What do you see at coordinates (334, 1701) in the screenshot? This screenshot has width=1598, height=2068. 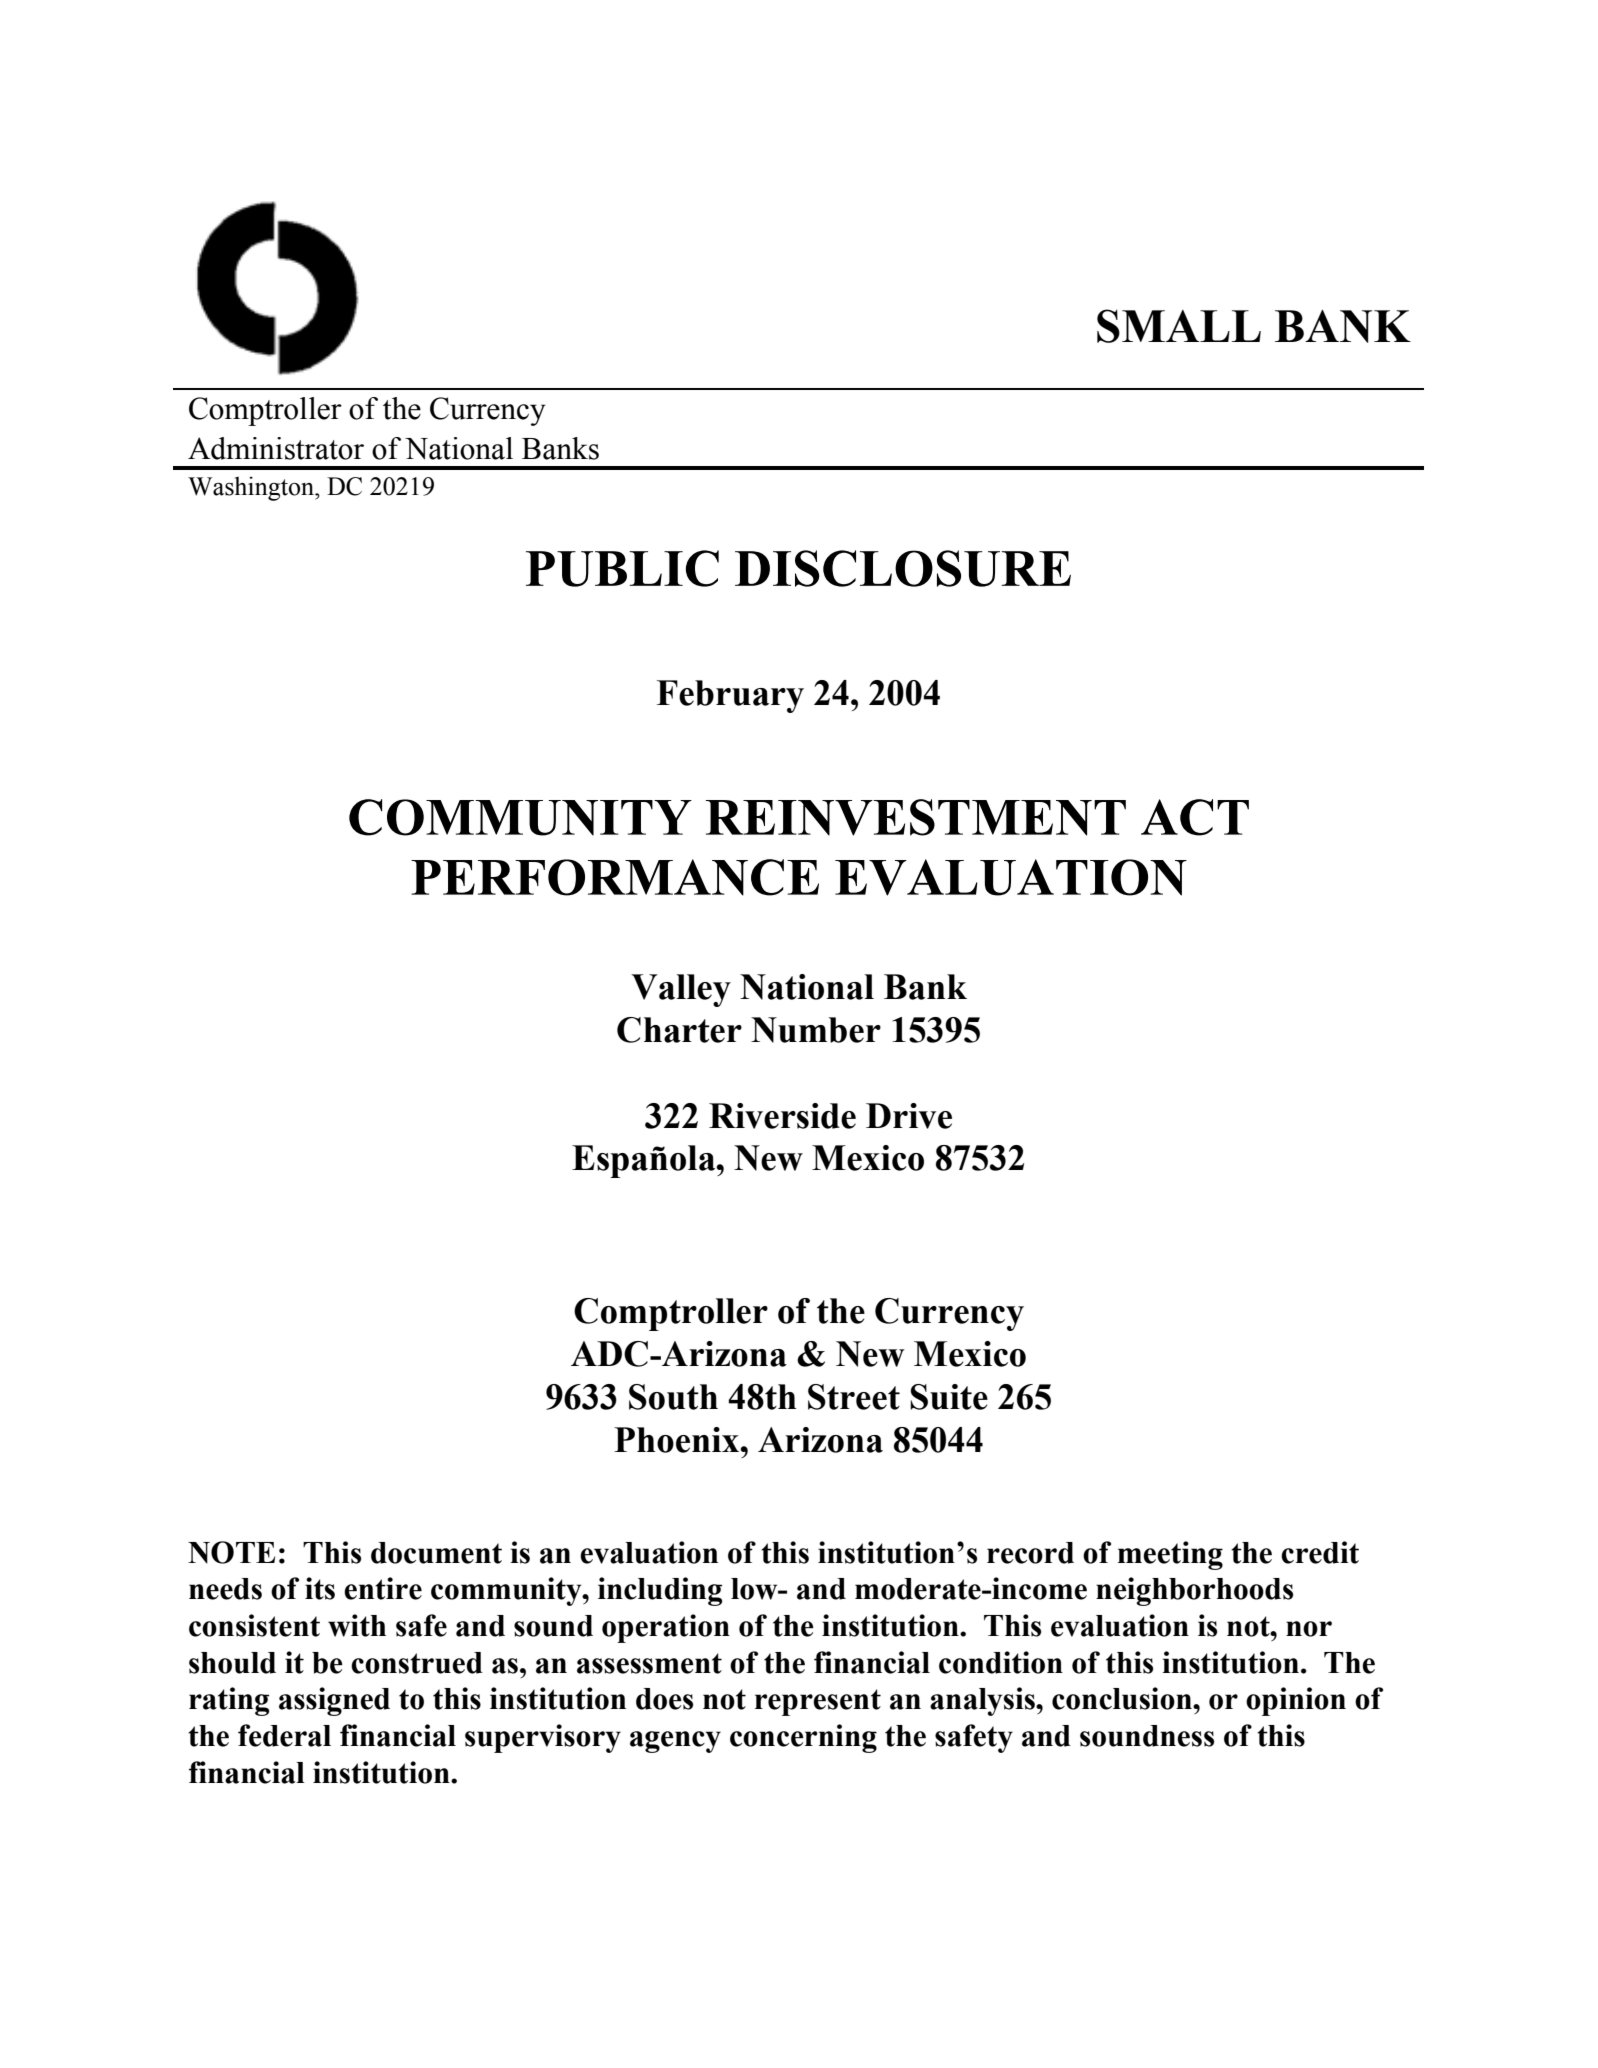 I see `assigned` at bounding box center [334, 1701].
